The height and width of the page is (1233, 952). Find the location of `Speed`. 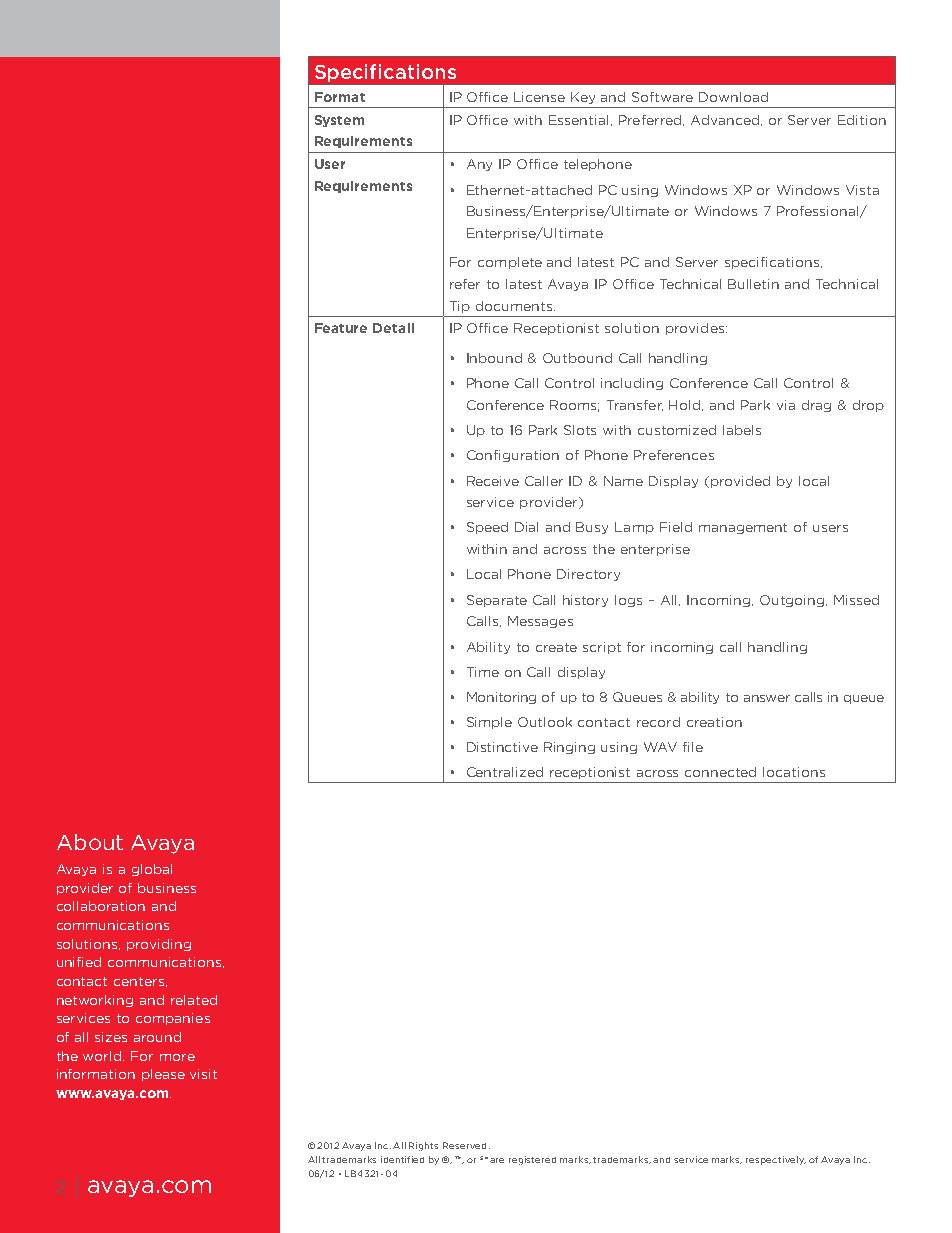

Speed is located at coordinates (487, 528).
